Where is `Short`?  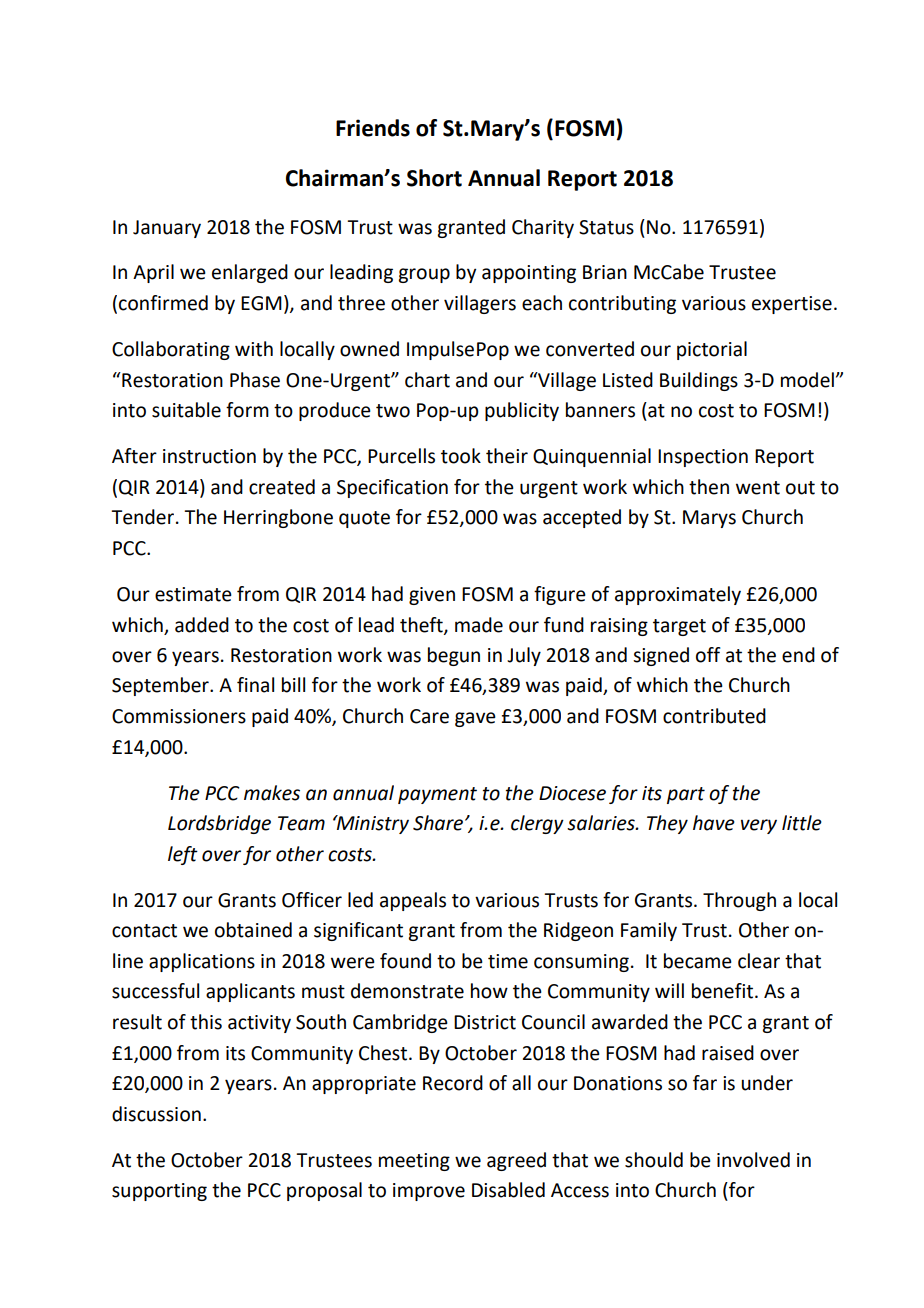
Short is located at coordinates (434, 178).
